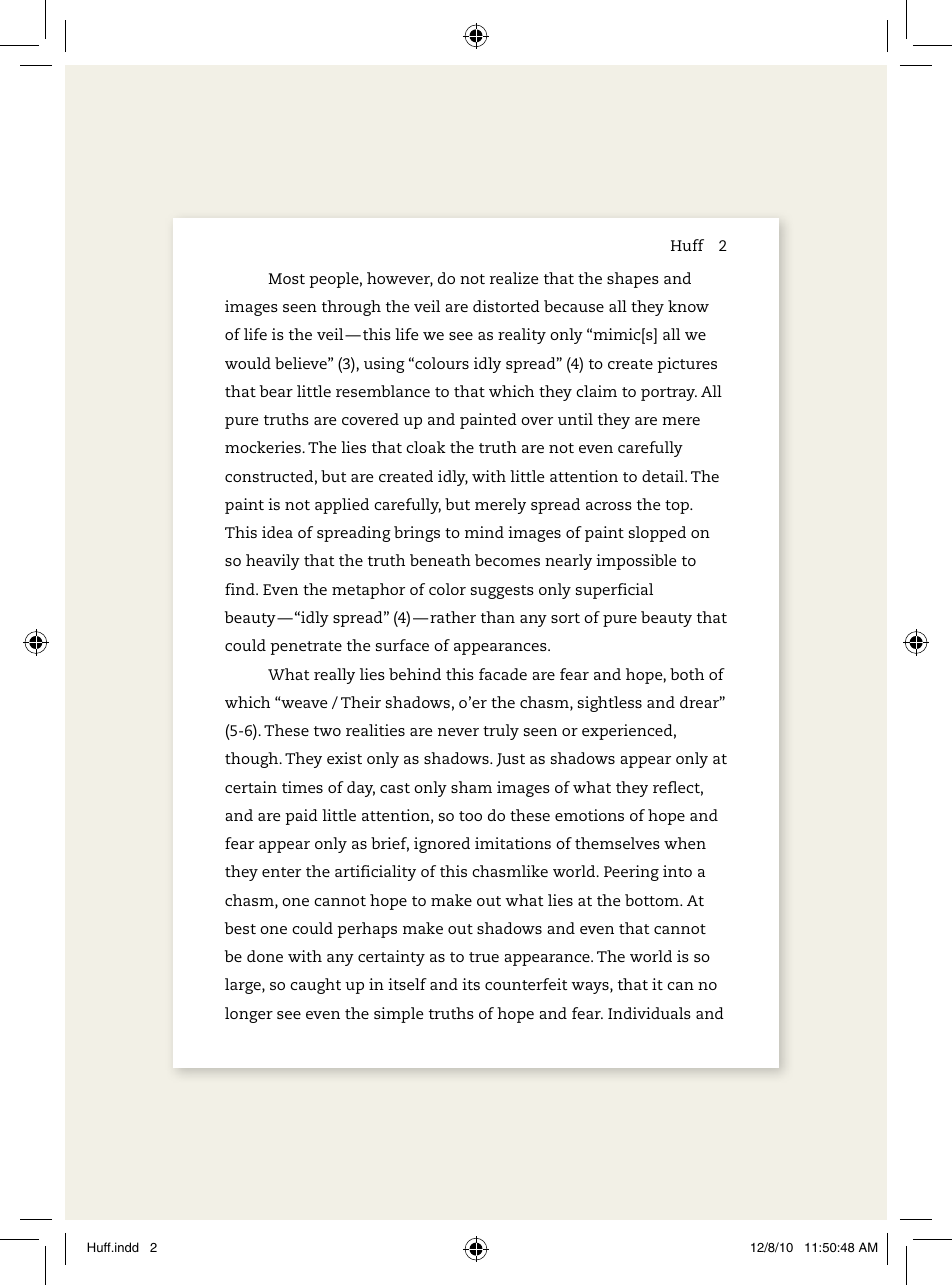  I want to click on paid, so click(301, 817).
